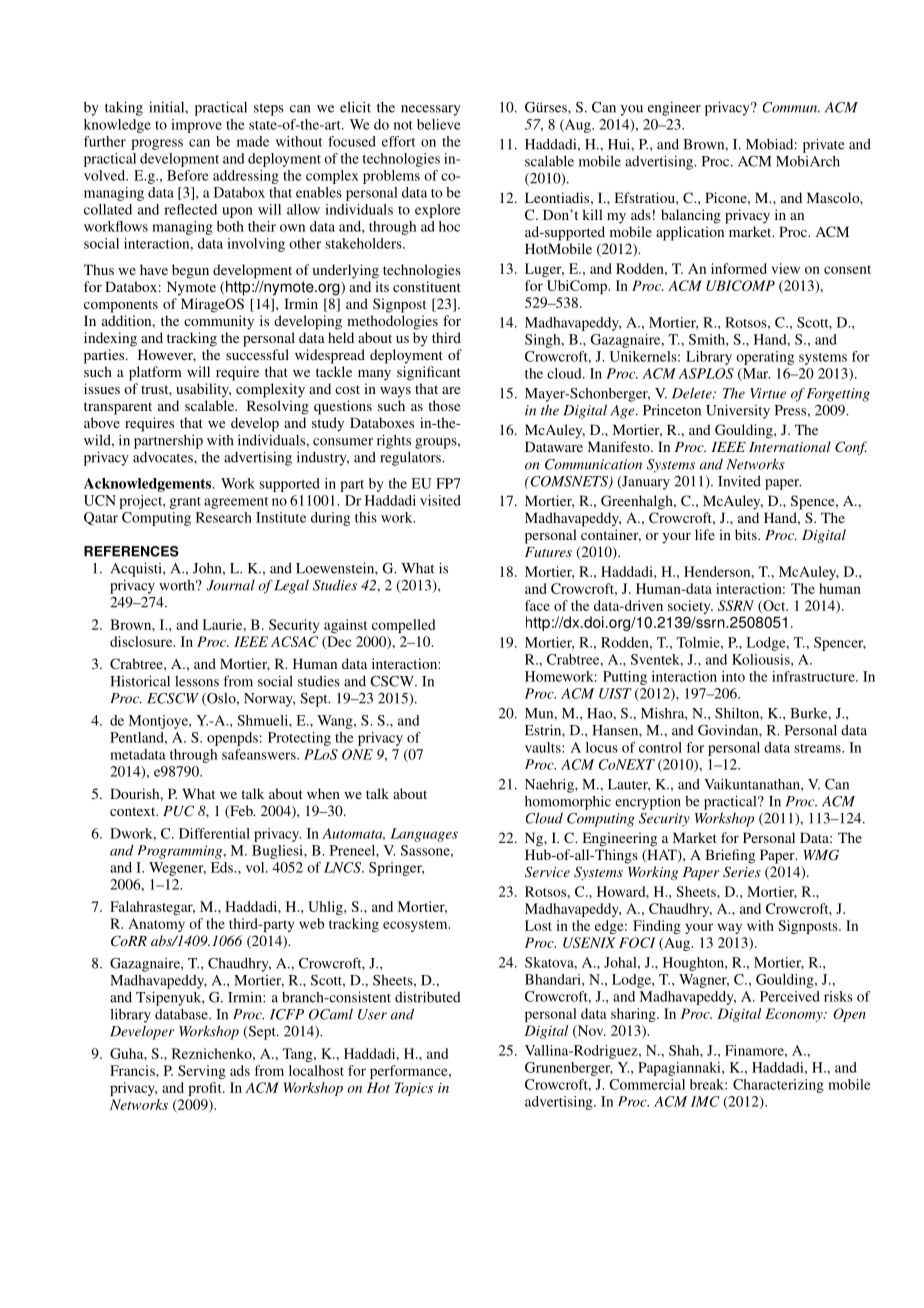 Image resolution: width=924 pixels, height=1308 pixels. I want to click on improve, so click(196, 126).
